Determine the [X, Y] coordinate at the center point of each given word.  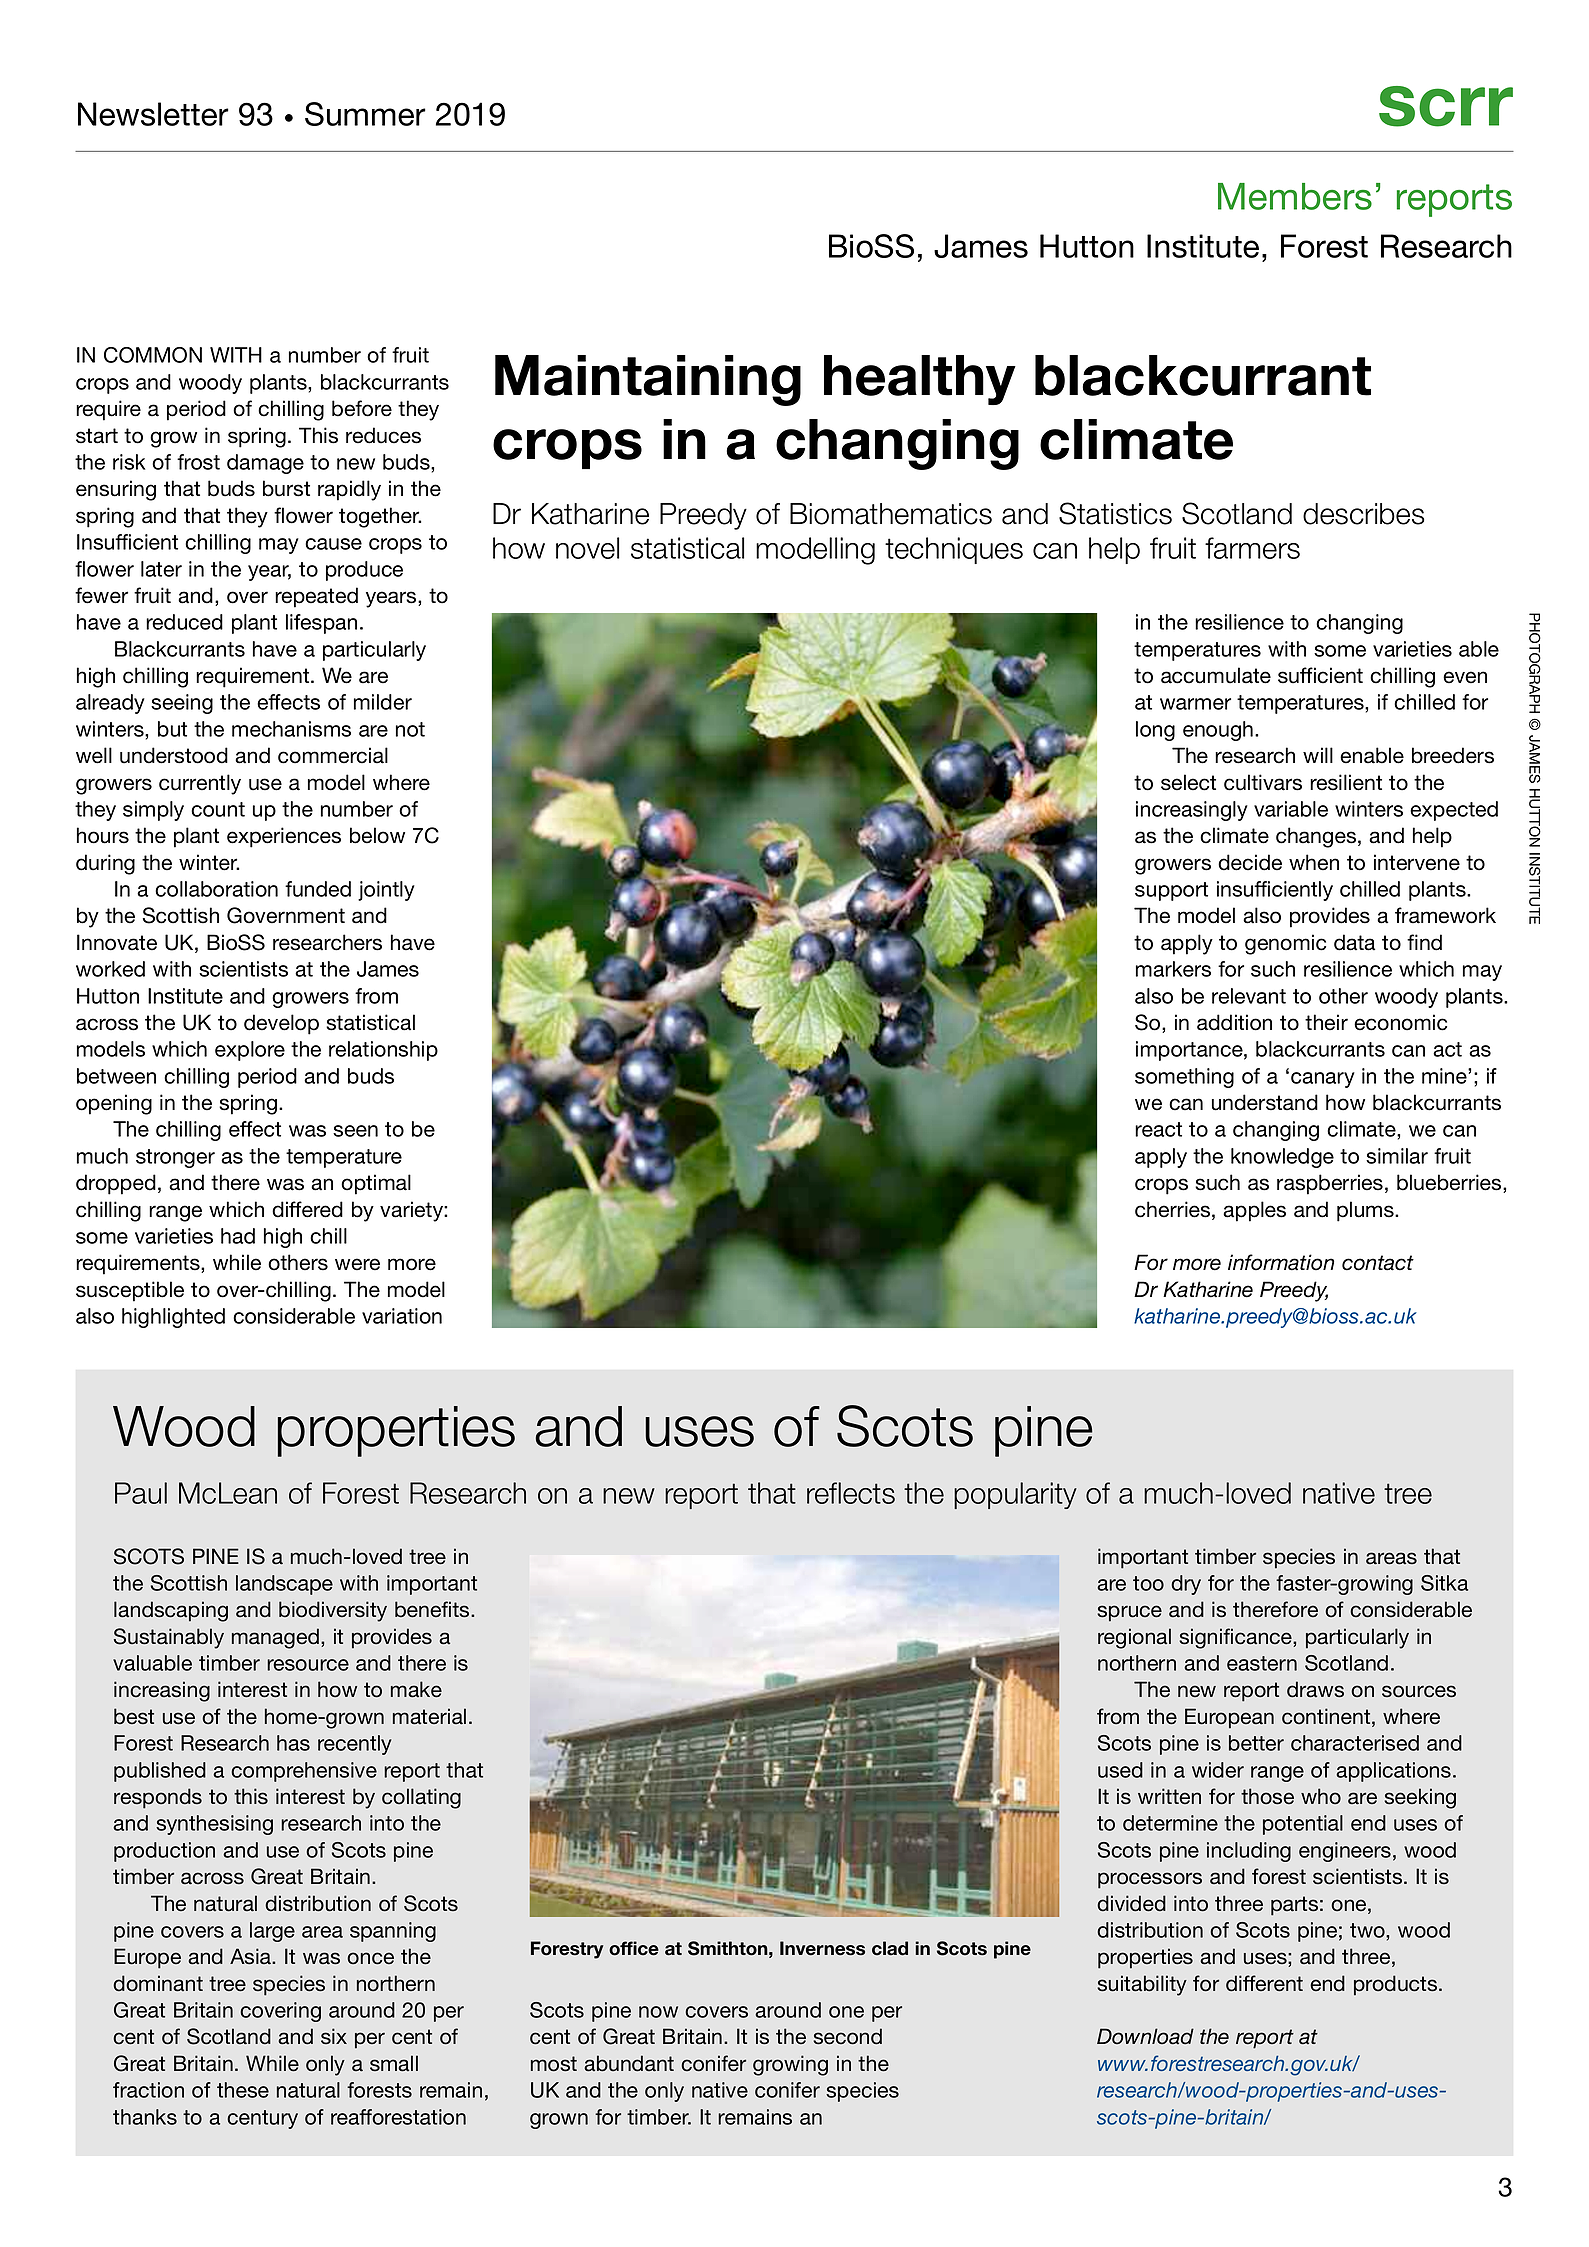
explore [250, 1051]
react [1158, 1129]
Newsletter [153, 114]
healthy [920, 380]
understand [1265, 1102]
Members [1295, 196]
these [243, 2090]
